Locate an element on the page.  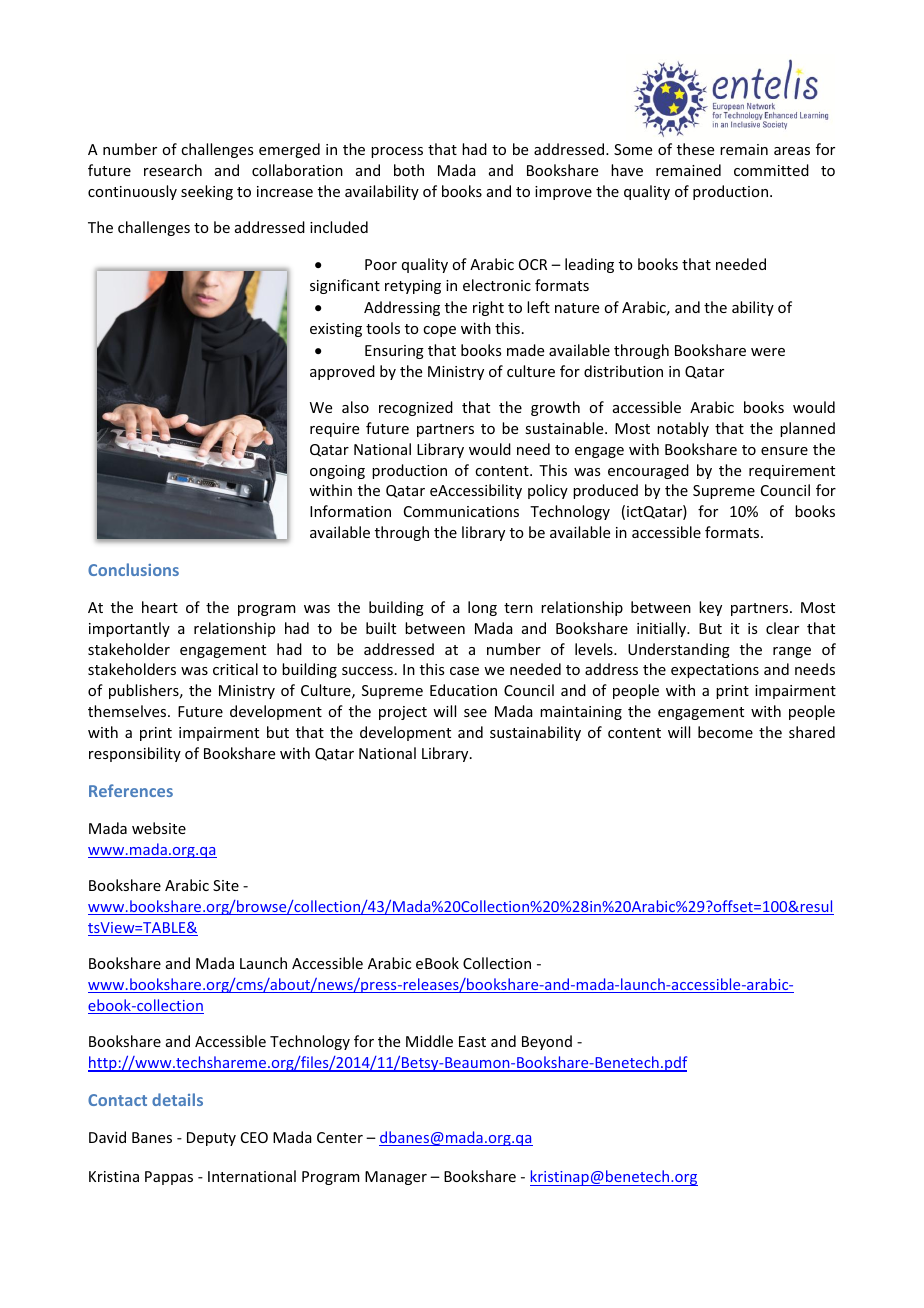
Manager is located at coordinates (396, 1178).
